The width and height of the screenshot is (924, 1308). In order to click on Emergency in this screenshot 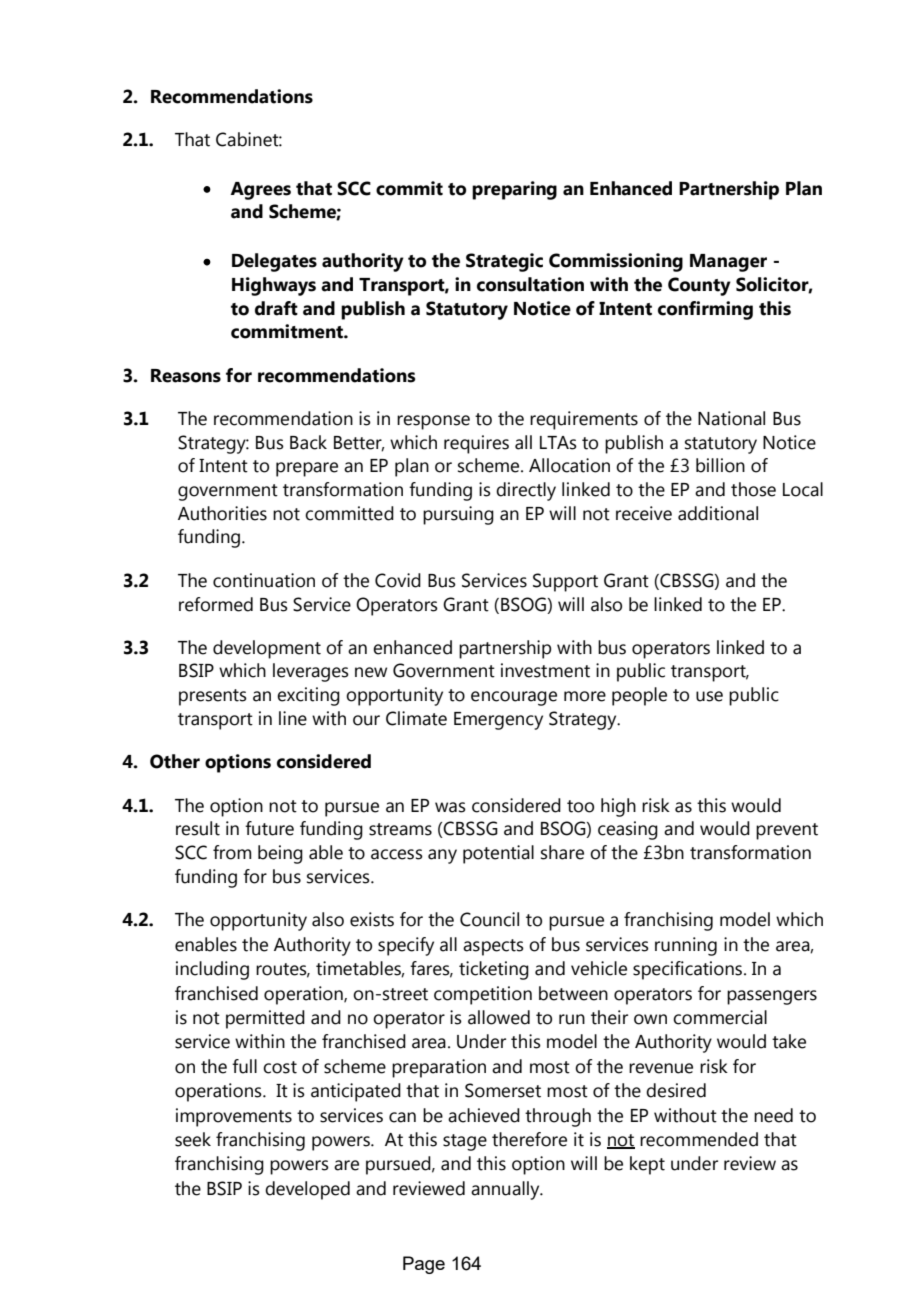, I will do `click(498, 721)`.
